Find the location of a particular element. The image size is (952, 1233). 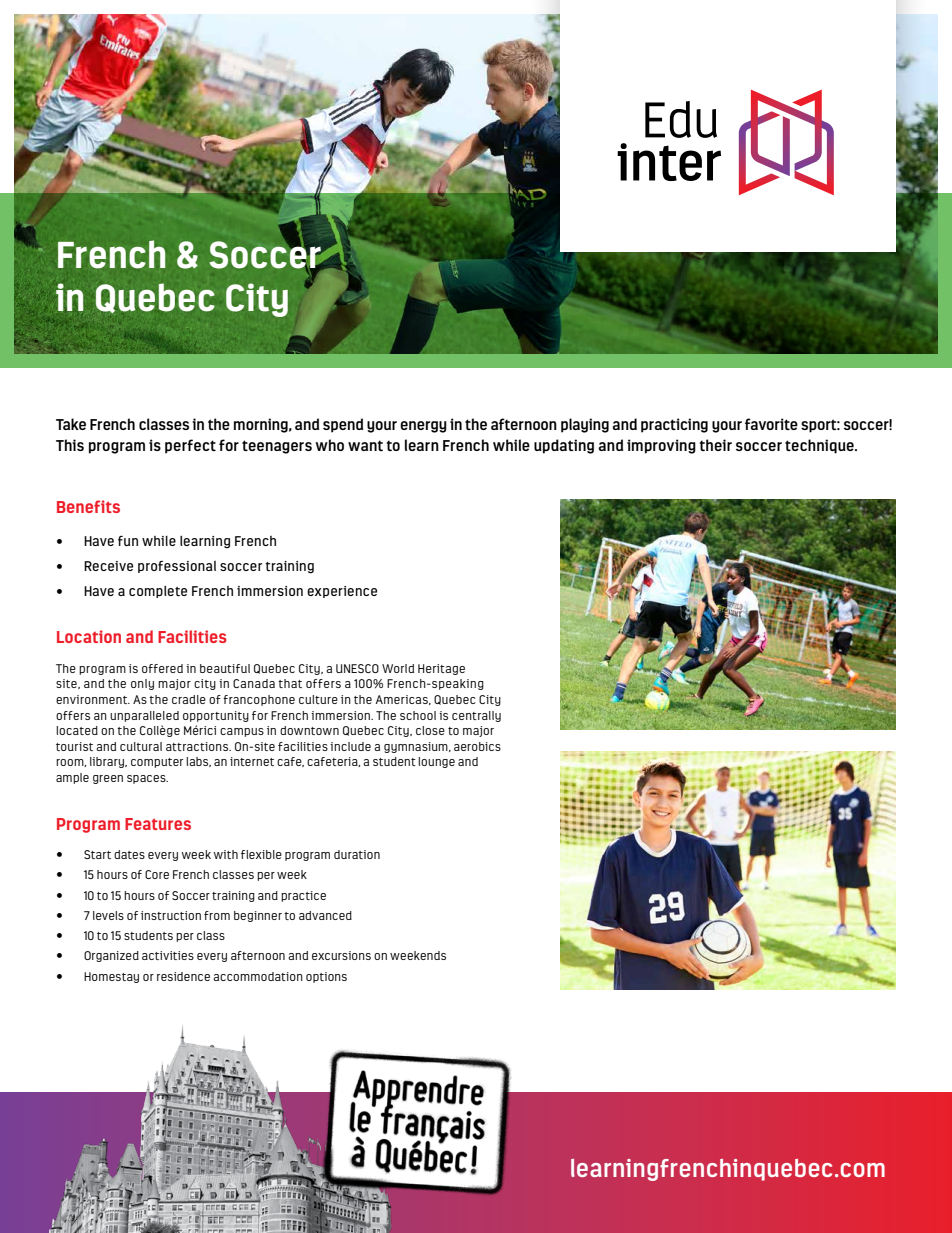

spaces is located at coordinates (147, 779).
